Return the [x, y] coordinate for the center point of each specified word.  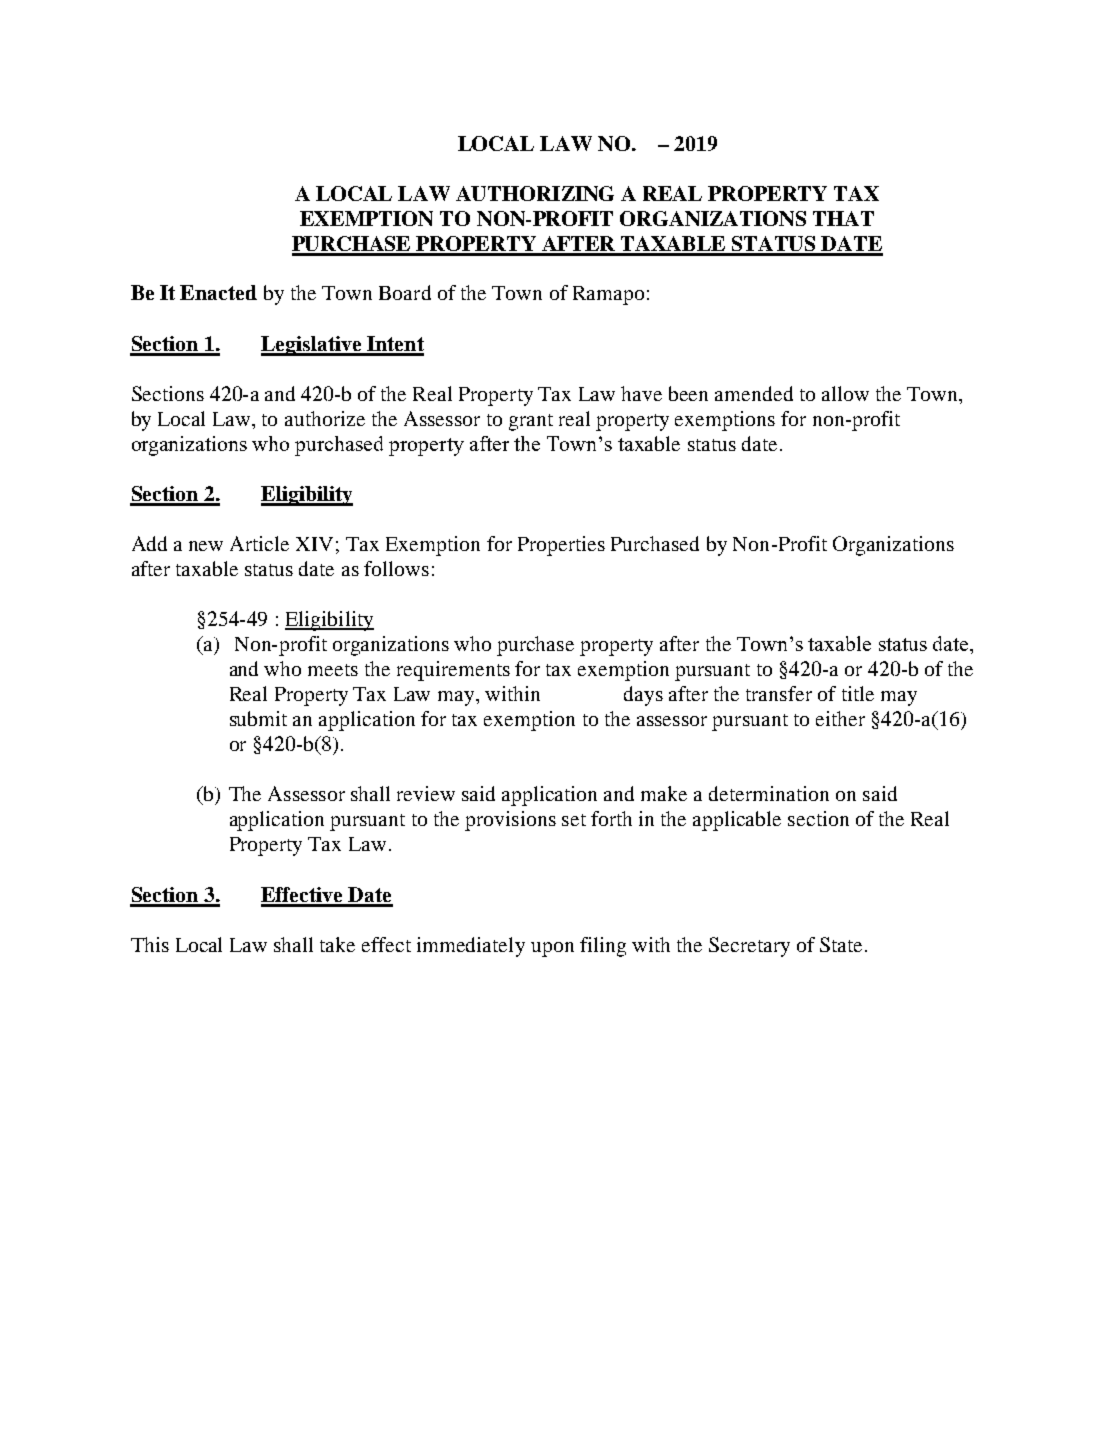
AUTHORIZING [535, 193]
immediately [471, 947]
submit [258, 718]
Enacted [218, 292]
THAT [843, 218]
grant [531, 422]
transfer [779, 693]
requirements [453, 671]
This [150, 944]
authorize [325, 418]
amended [754, 393]
